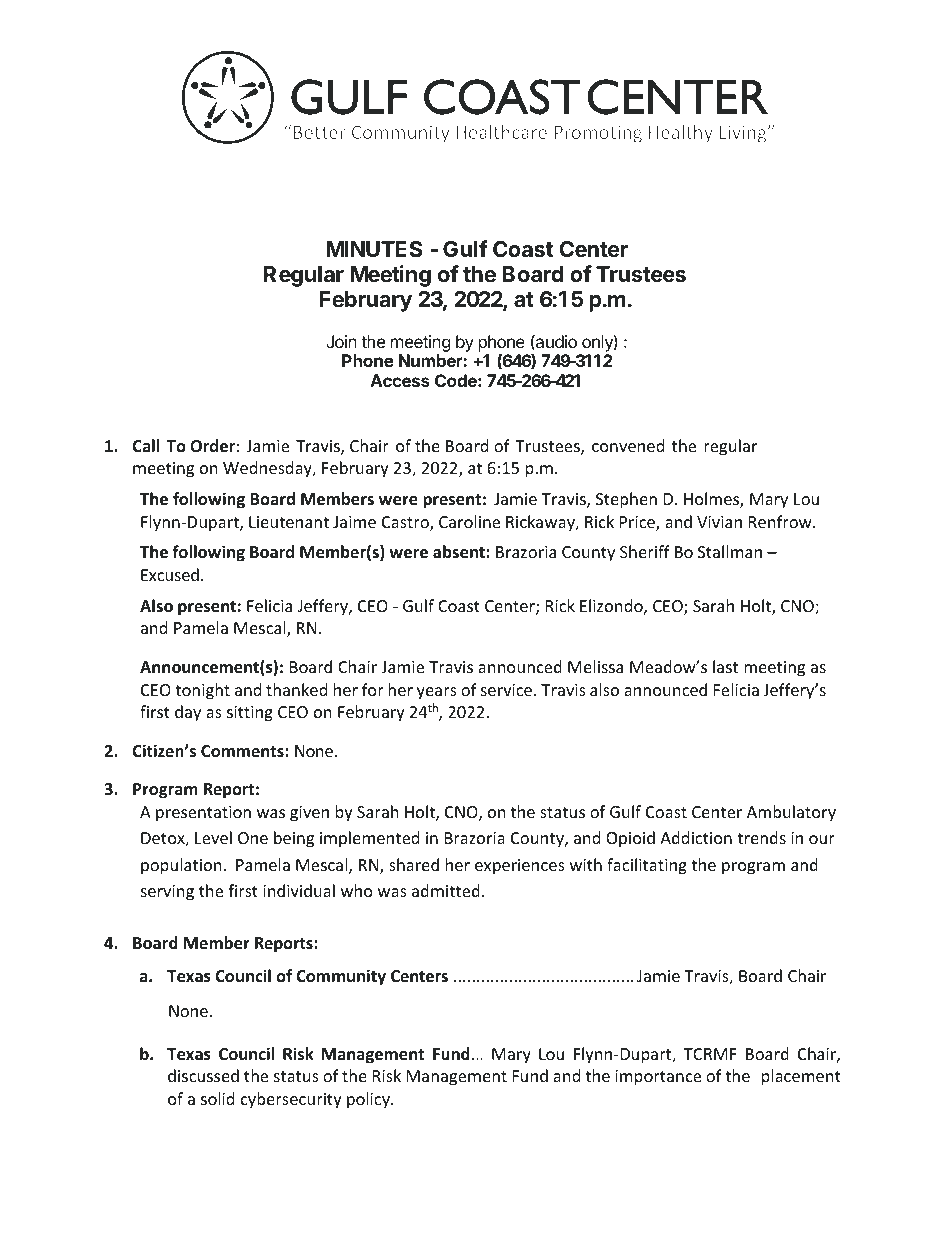 Image resolution: width=952 pixels, height=1233 pixels. I want to click on Better, so click(320, 132).
